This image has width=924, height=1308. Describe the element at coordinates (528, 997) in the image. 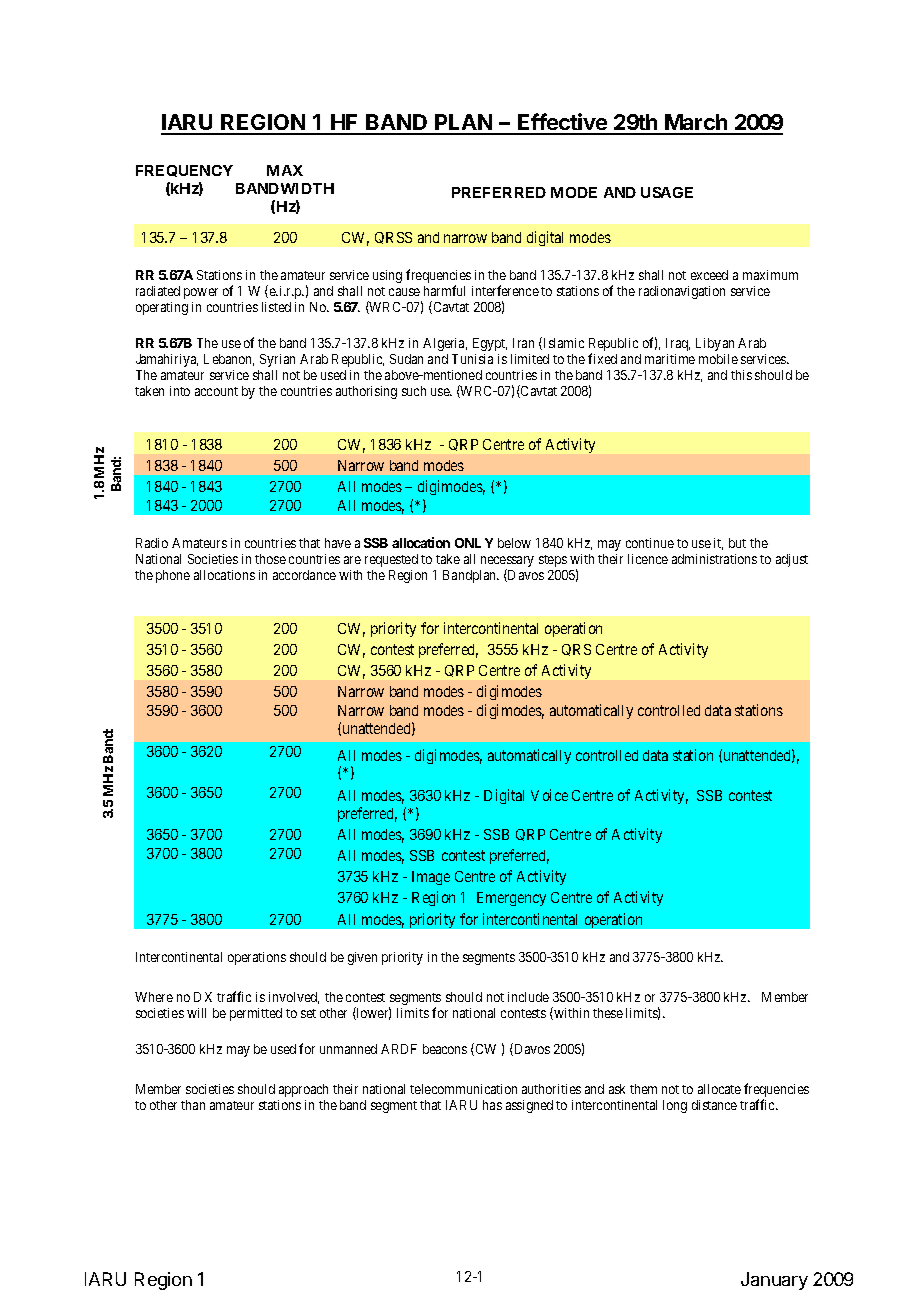

I see `include` at that location.
